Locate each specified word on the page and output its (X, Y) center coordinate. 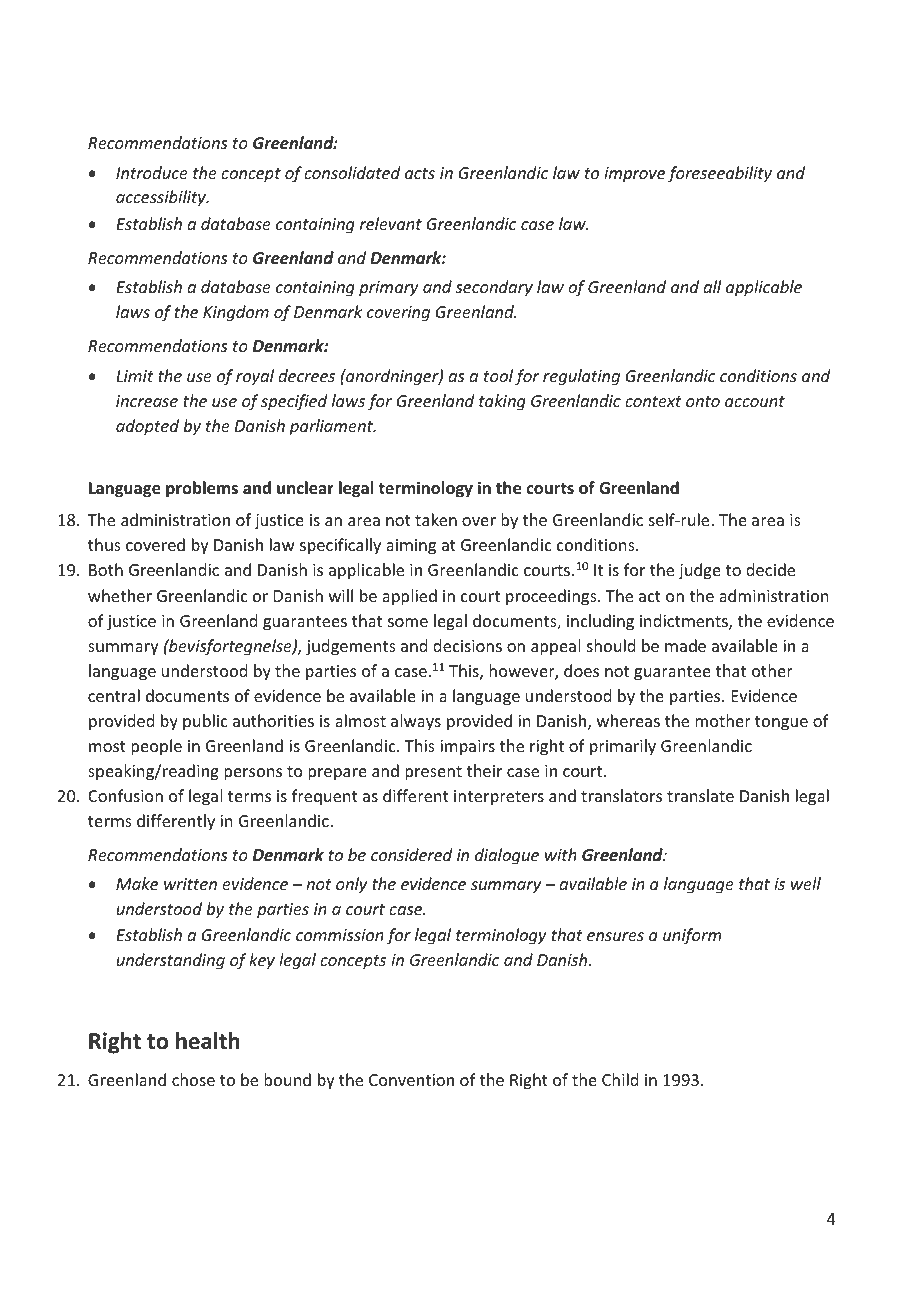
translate (700, 795)
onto (703, 401)
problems (202, 489)
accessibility (162, 198)
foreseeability (720, 174)
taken (436, 519)
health (208, 1041)
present (433, 773)
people (156, 747)
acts (420, 173)
